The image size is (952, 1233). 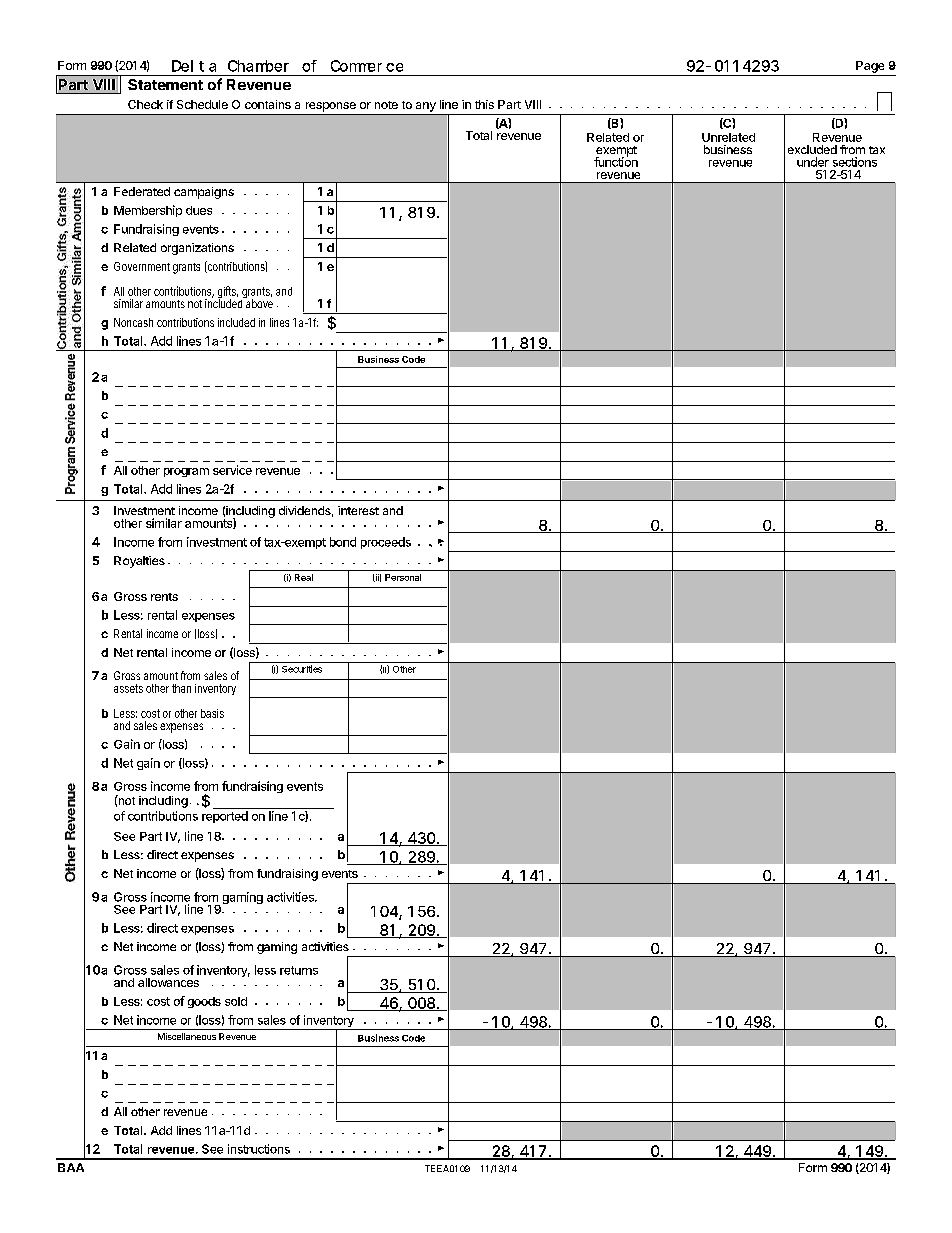 I want to click on proceeds, so click(x=386, y=543).
